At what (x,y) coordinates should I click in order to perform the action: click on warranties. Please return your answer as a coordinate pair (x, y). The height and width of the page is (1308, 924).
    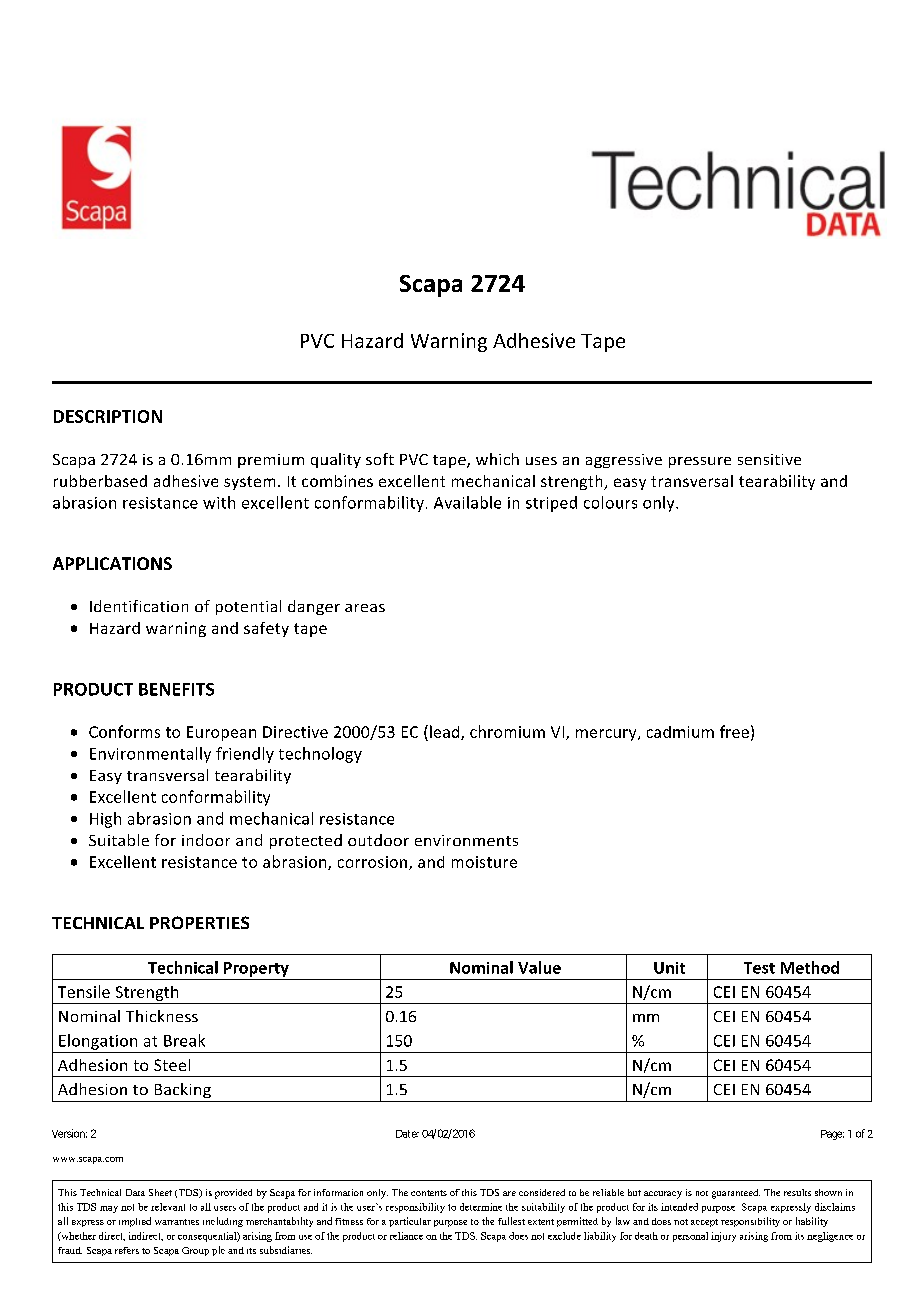
    Looking at the image, I should click on (177, 1222).
